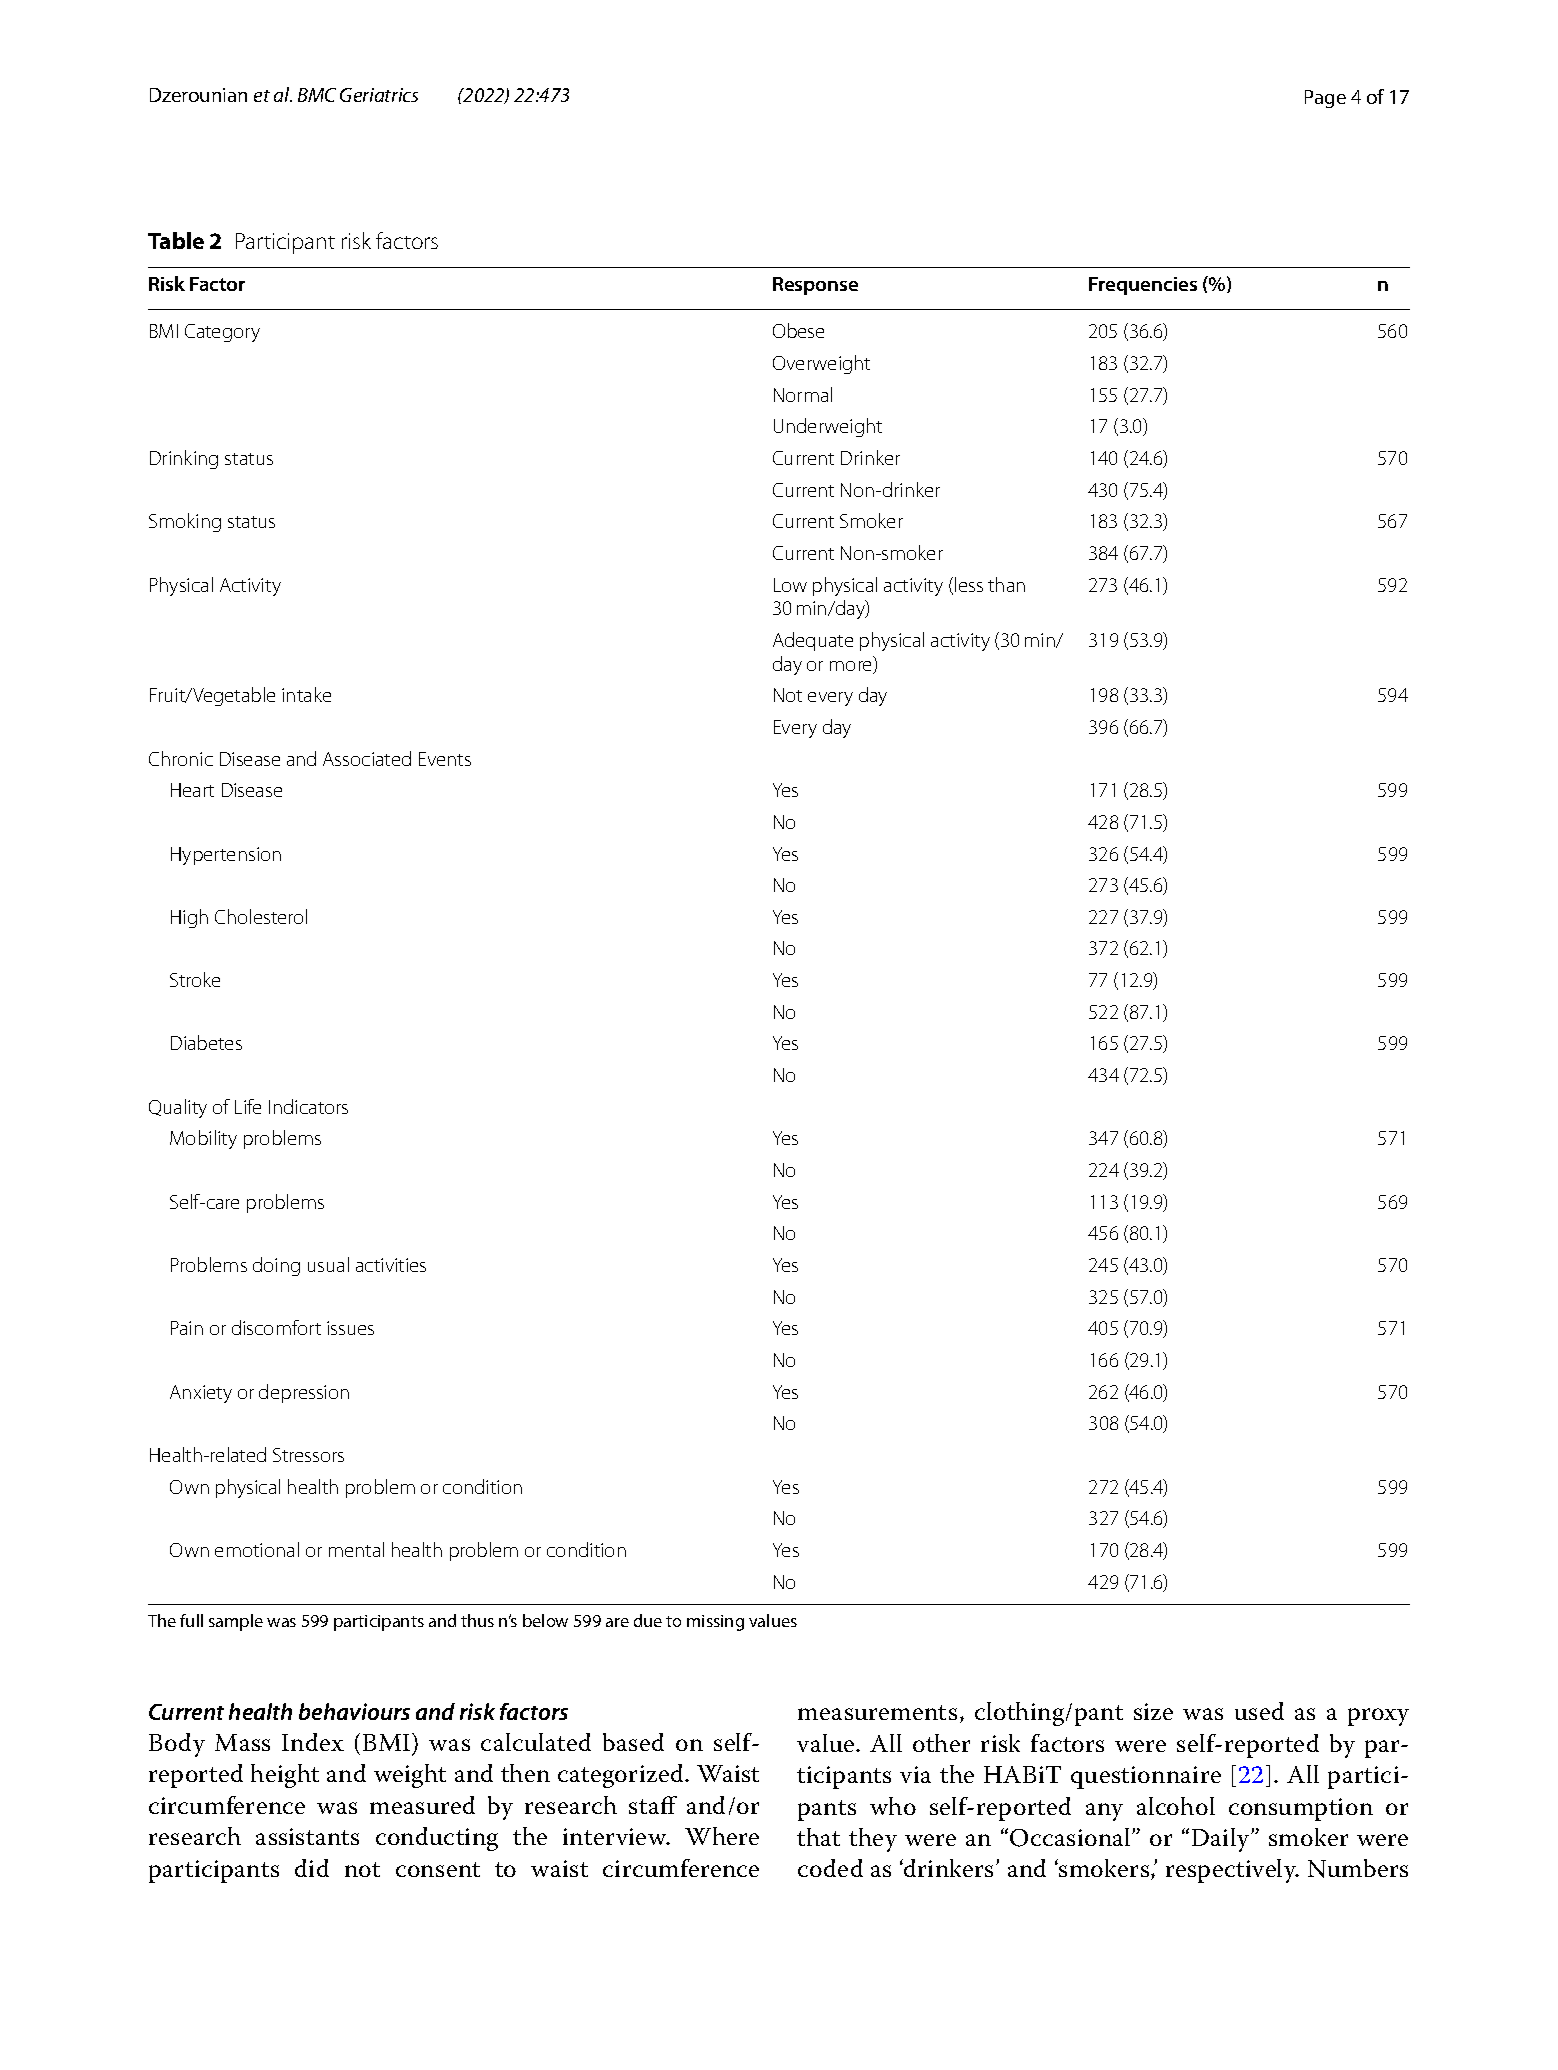 The image size is (1558, 2070). I want to click on assistants, so click(307, 1836).
